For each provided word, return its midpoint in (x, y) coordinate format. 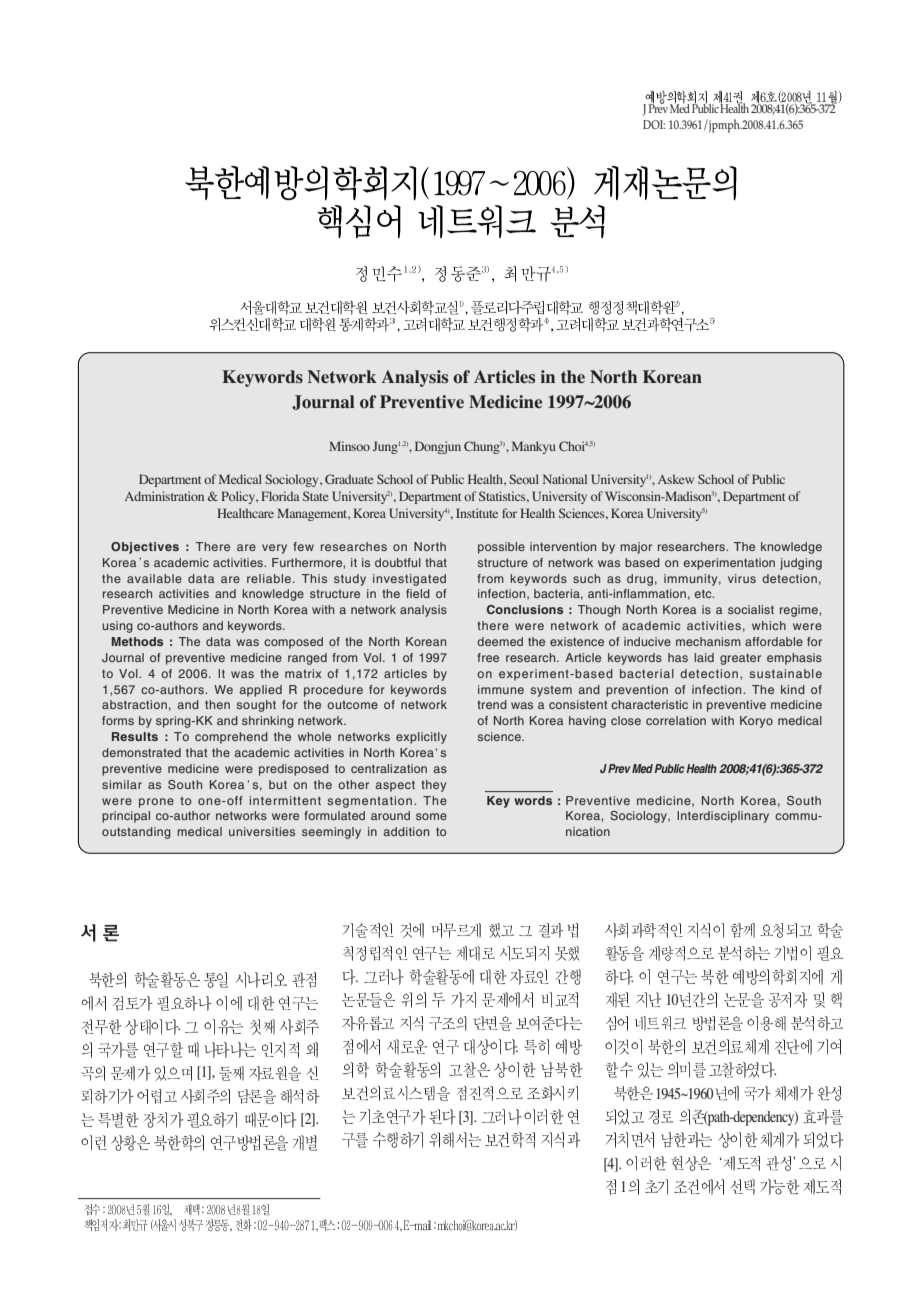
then (217, 704)
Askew (676, 479)
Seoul (524, 479)
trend (492, 704)
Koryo (756, 722)
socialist (751, 609)
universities (262, 831)
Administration (164, 496)
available (154, 578)
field (418, 593)
